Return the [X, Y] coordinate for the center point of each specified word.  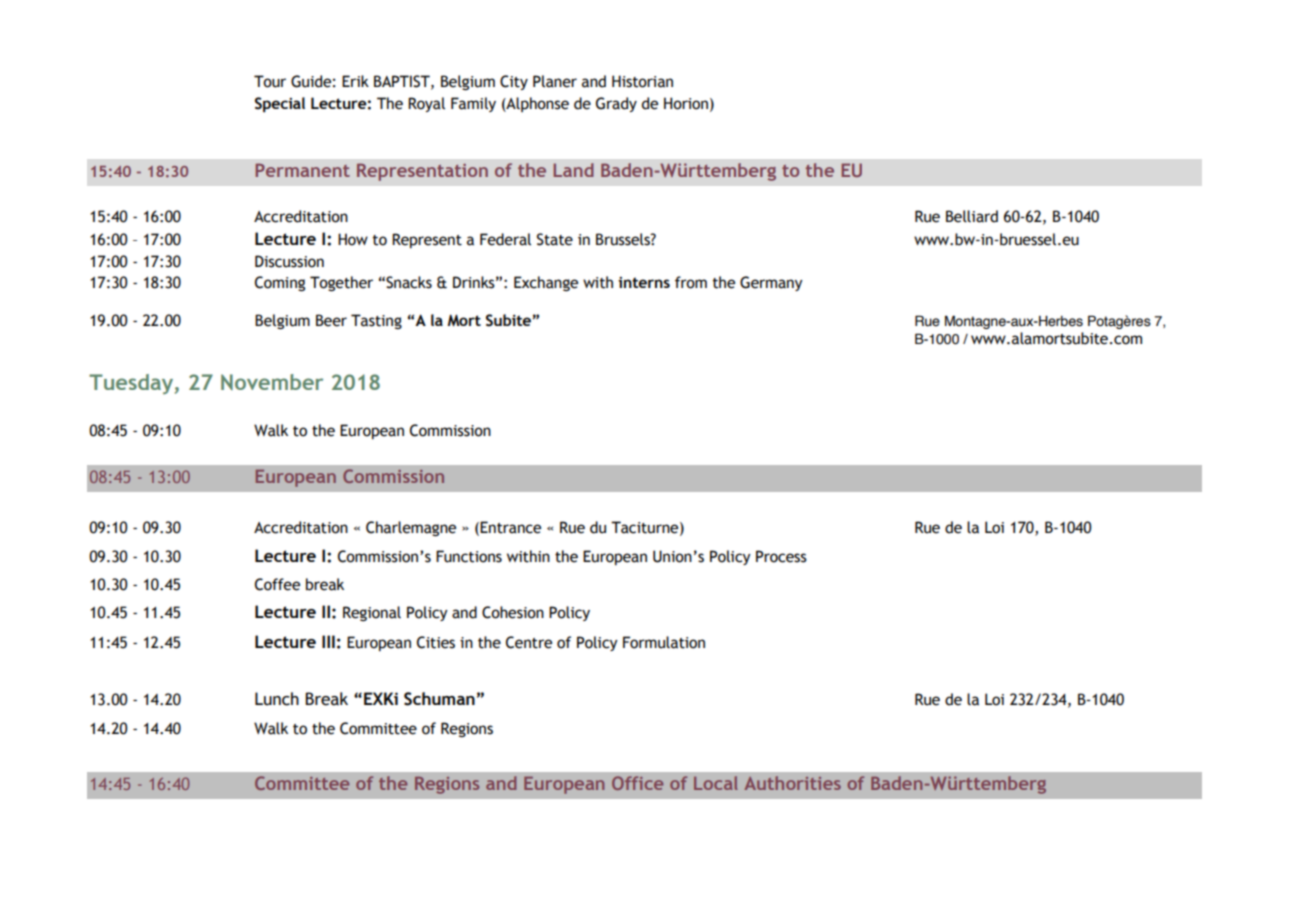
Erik [355, 81]
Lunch [277, 699]
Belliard [972, 216]
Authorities [792, 783]
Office [637, 783]
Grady [616, 104]
